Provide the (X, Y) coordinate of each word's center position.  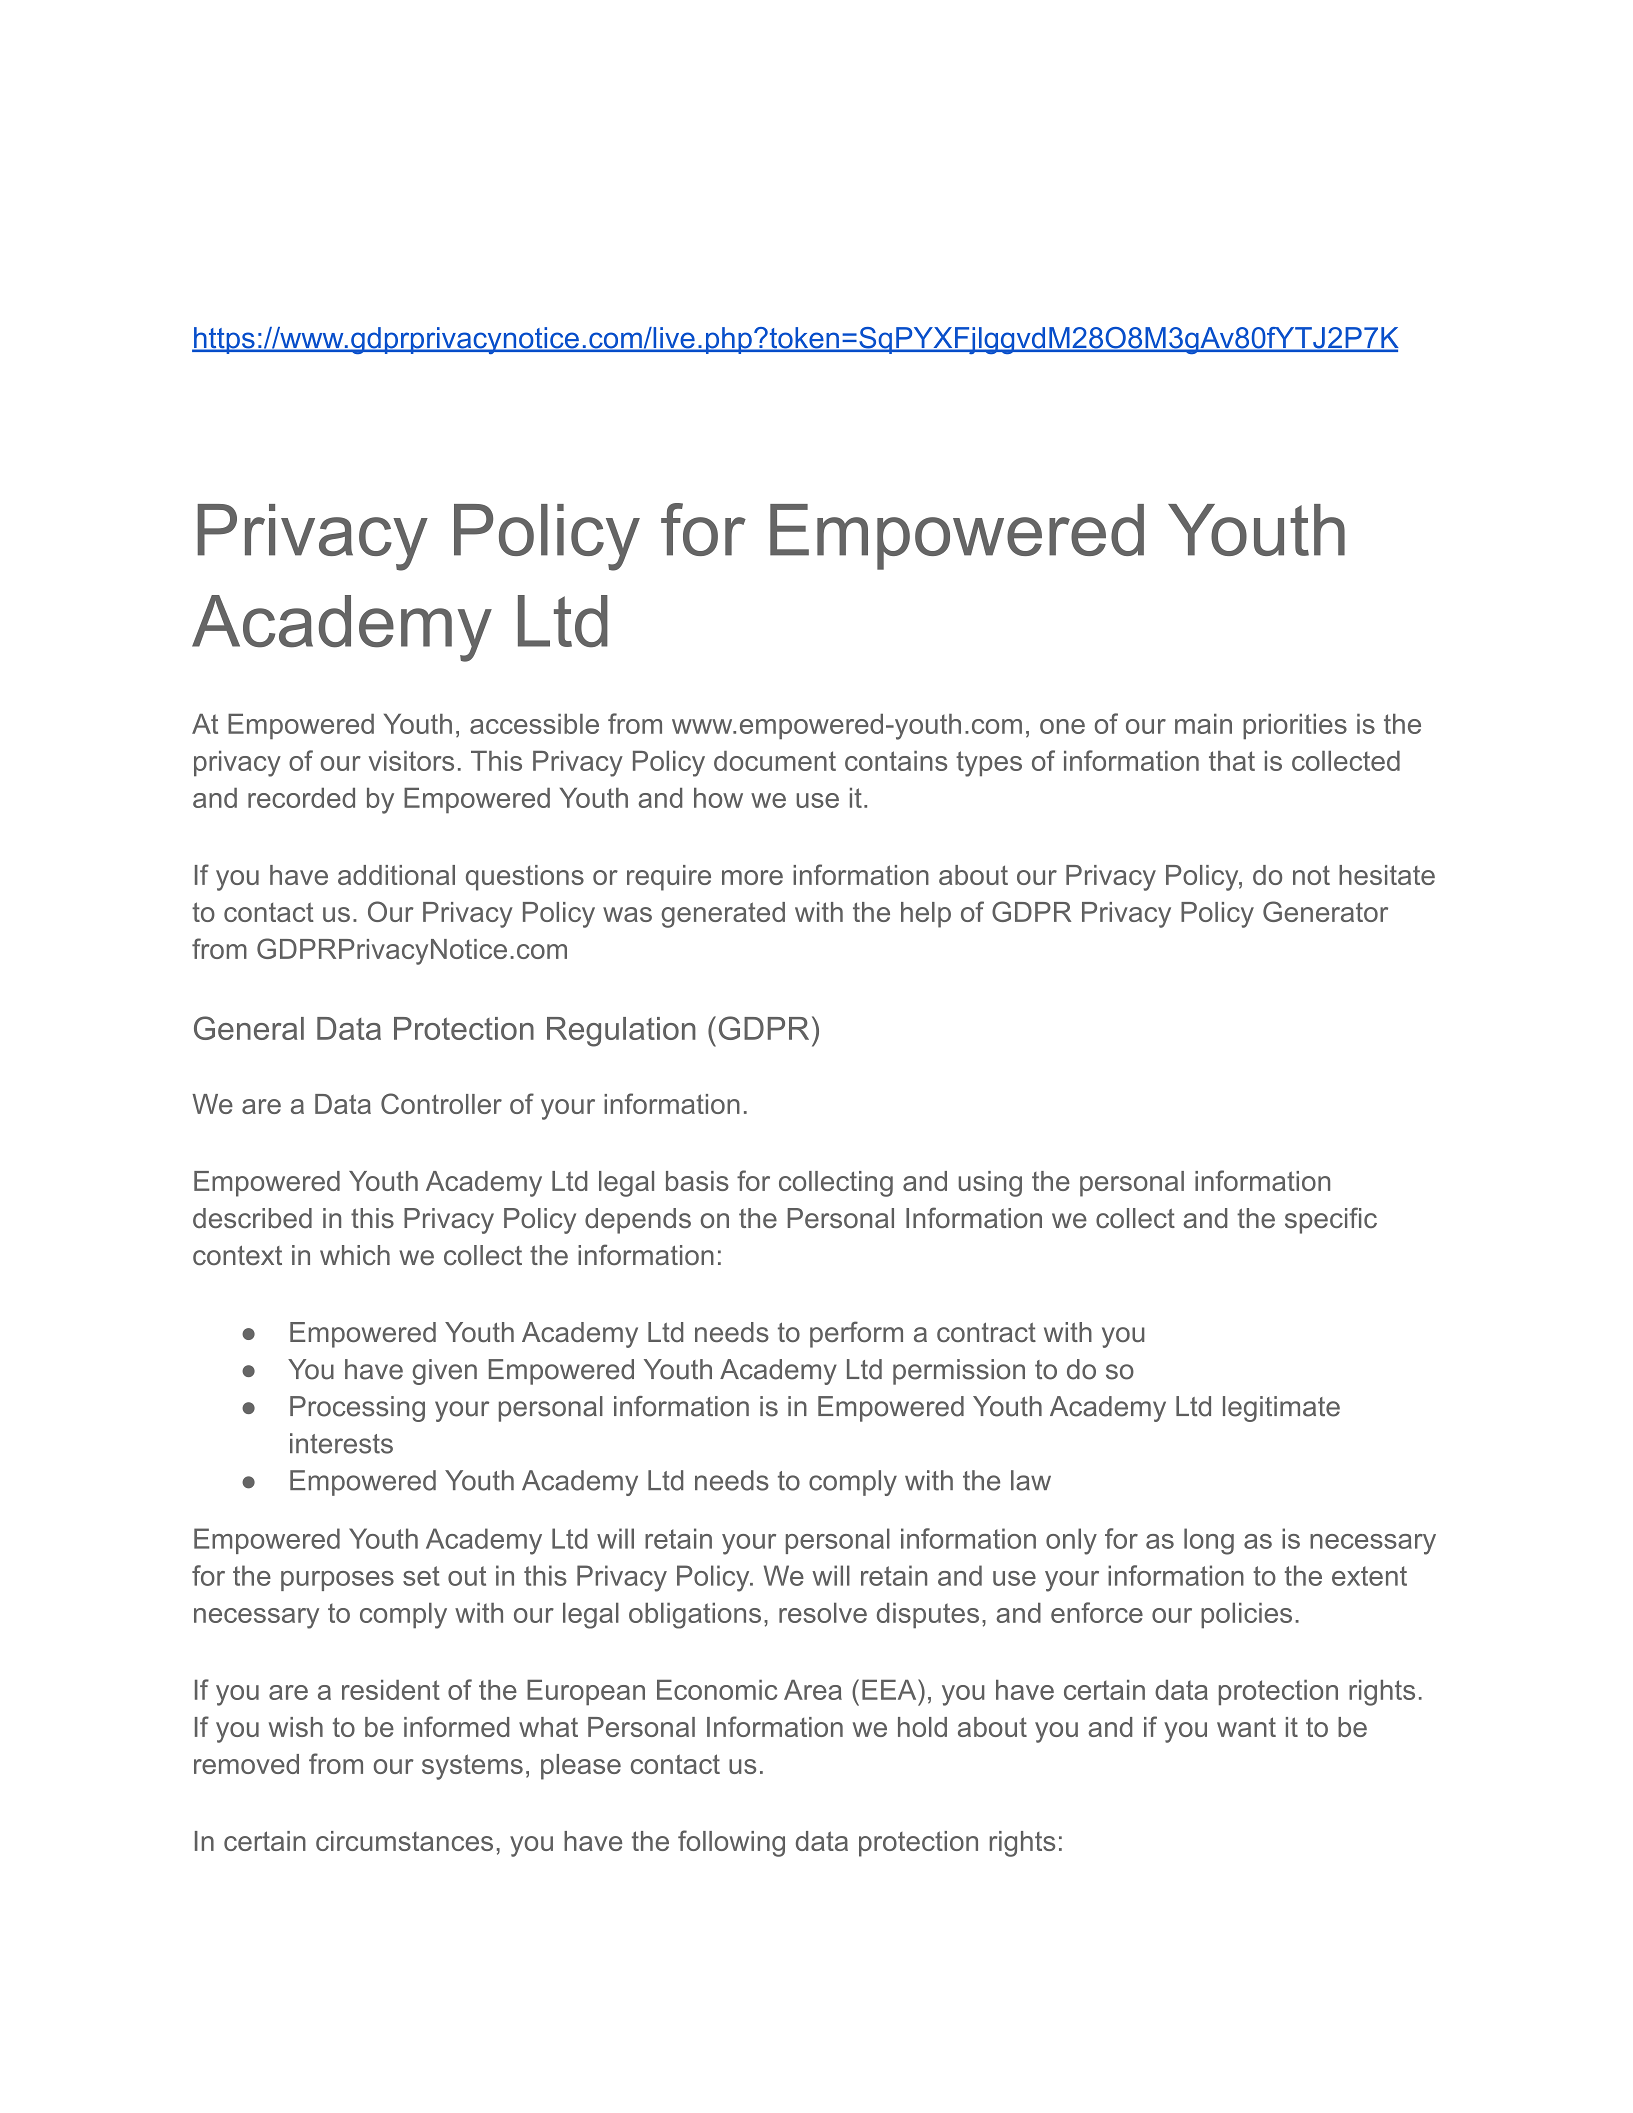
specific (1331, 1220)
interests (341, 1443)
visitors (411, 761)
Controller (441, 1103)
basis (697, 1181)
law (1031, 1480)
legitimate (1281, 1409)
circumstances (404, 1841)
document (775, 761)
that (1232, 761)
